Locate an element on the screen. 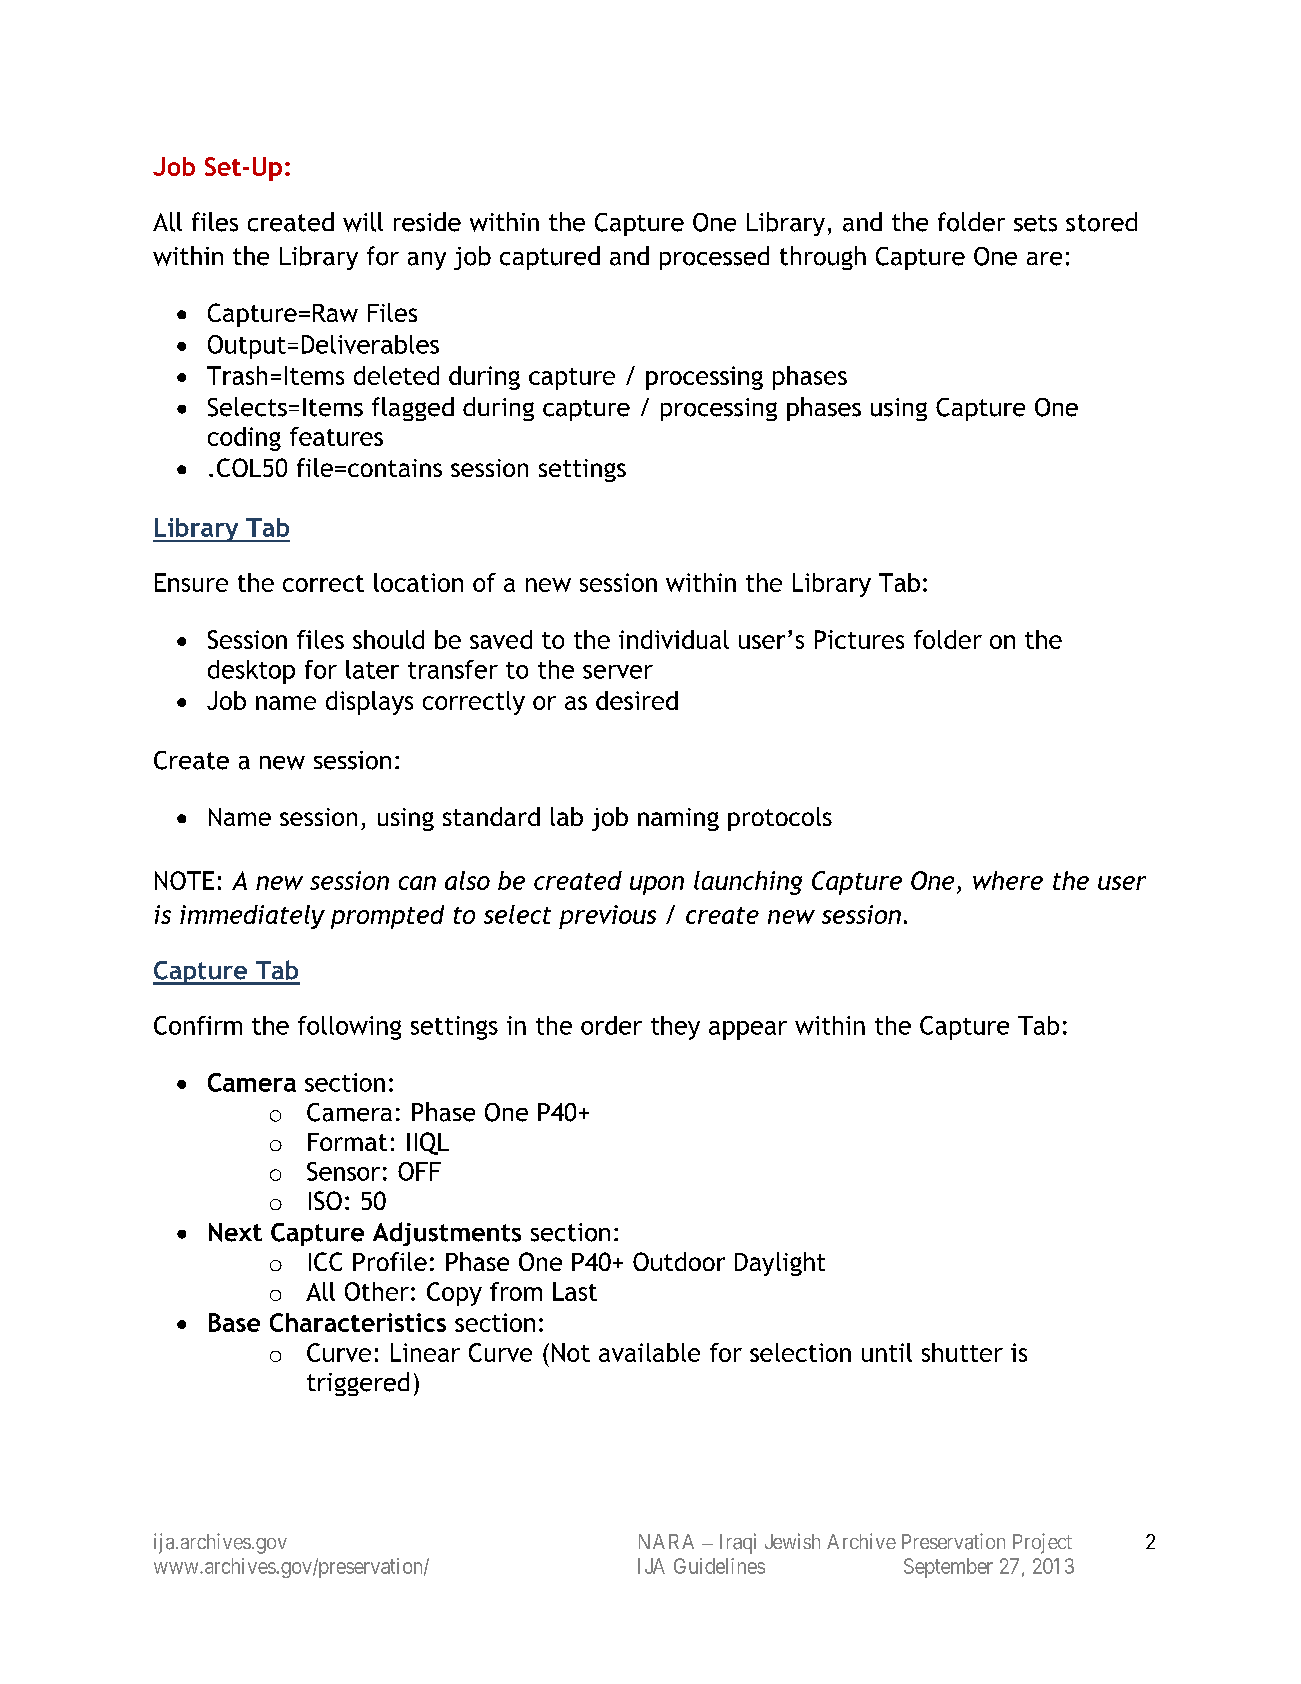  are is located at coordinates (1044, 259).
